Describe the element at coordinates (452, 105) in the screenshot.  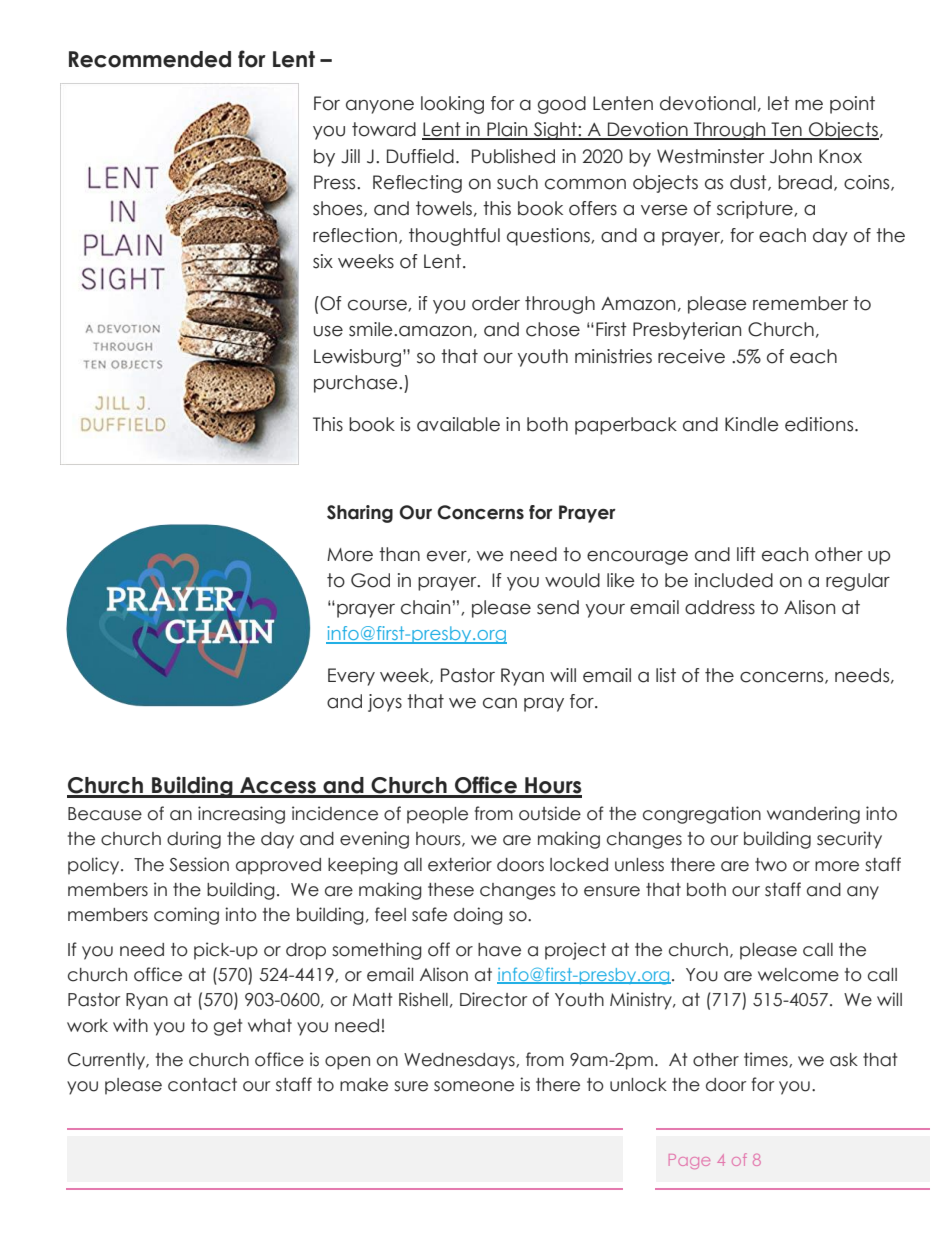
I see `looking` at that location.
